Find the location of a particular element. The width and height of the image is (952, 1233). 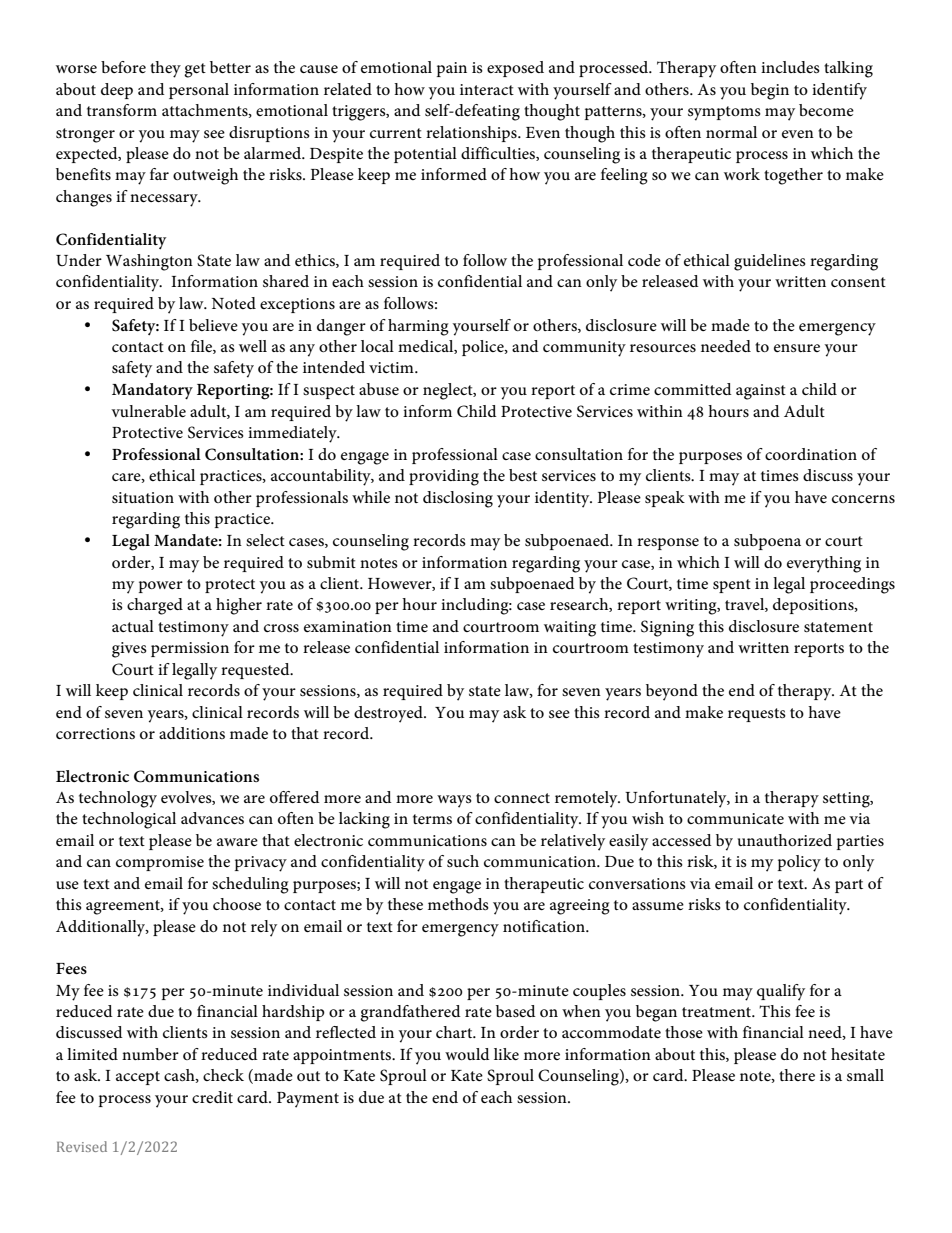

begin is located at coordinates (770, 91).
